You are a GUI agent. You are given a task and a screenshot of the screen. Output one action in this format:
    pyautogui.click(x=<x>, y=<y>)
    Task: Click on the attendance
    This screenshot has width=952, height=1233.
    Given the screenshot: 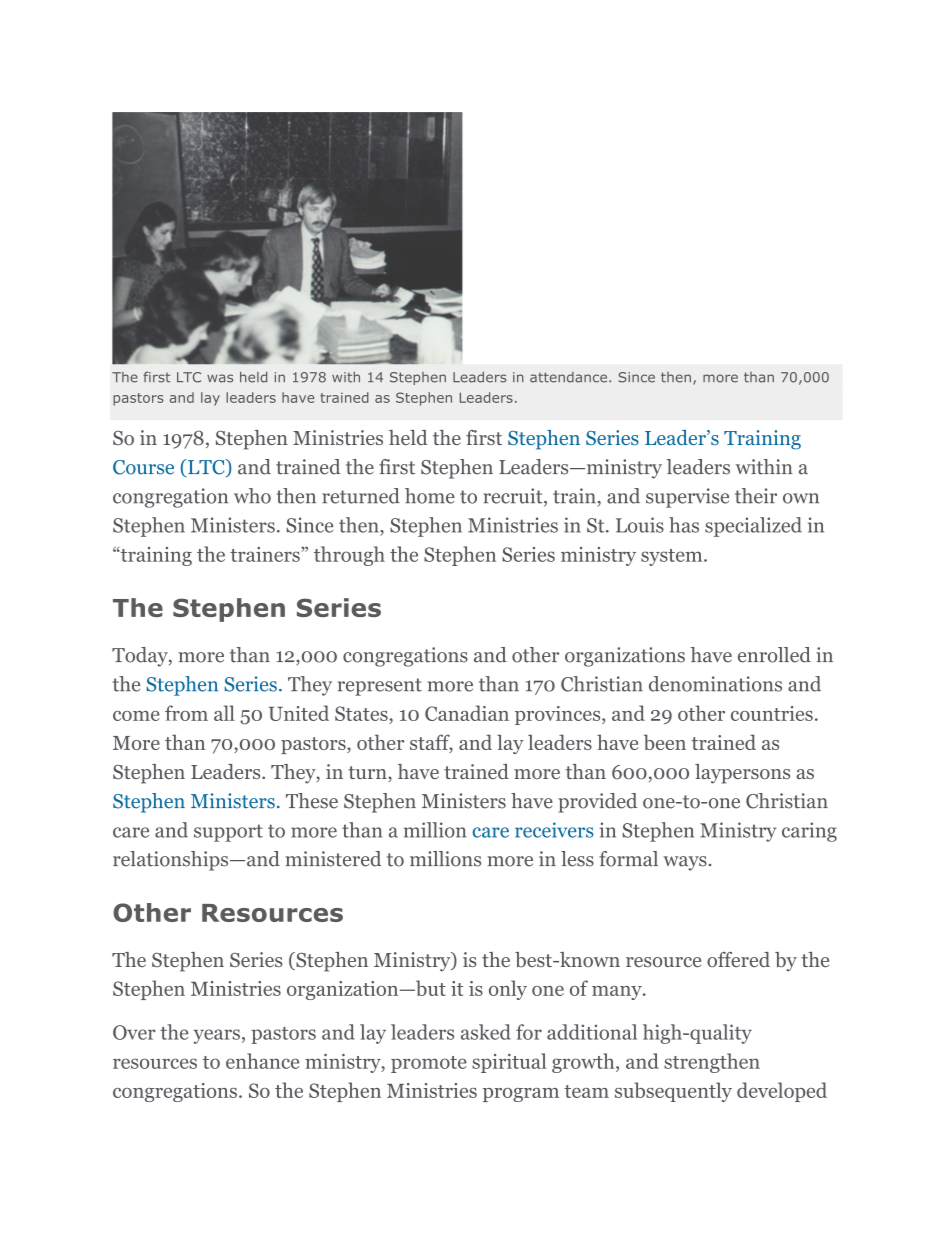 What is the action you would take?
    pyautogui.click(x=568, y=377)
